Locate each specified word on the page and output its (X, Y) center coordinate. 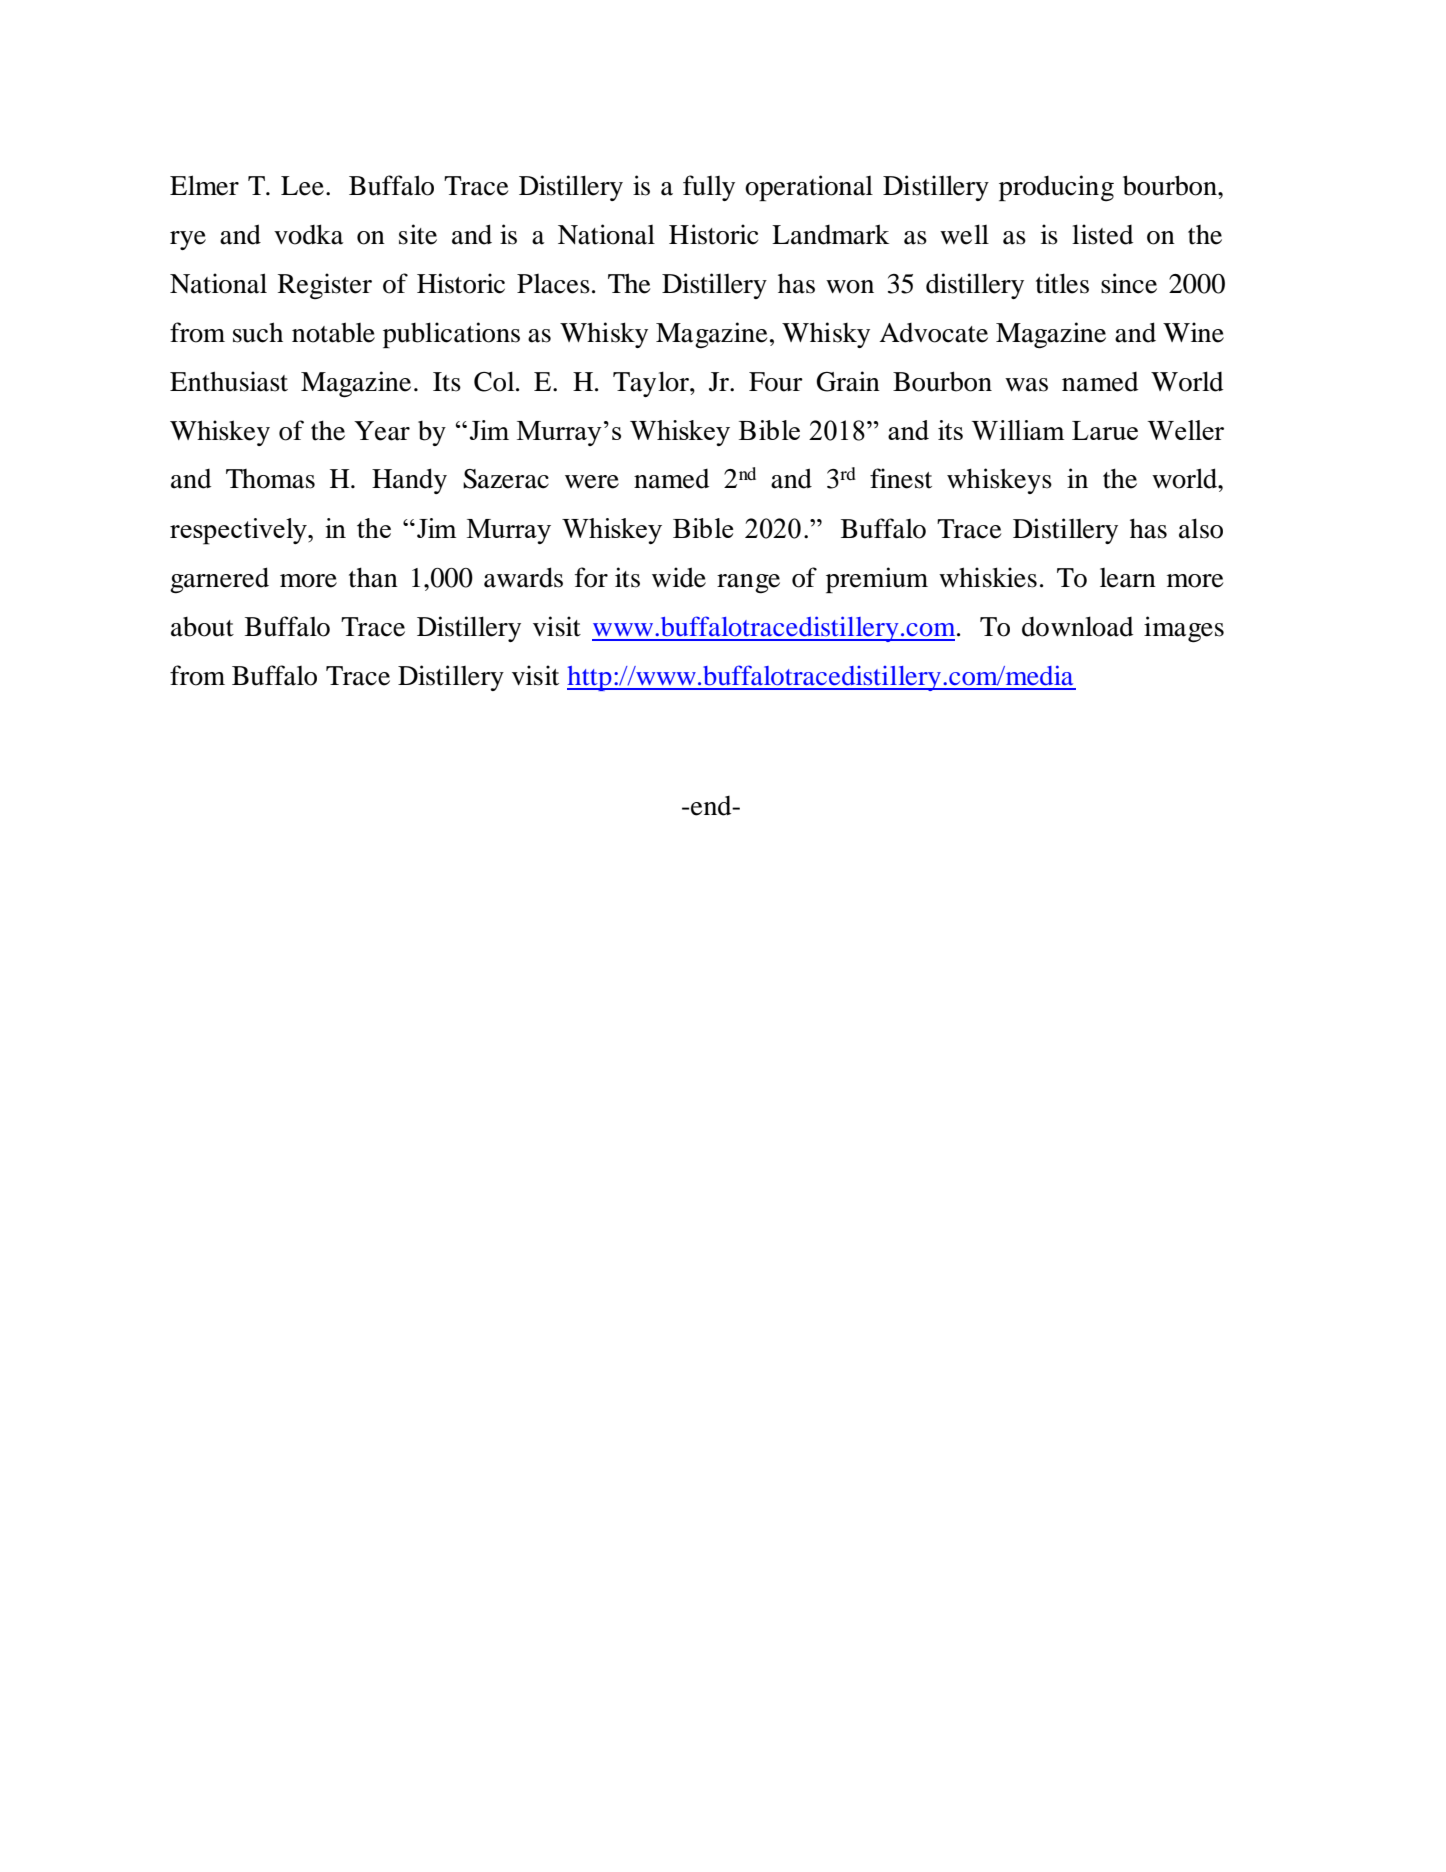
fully (709, 188)
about (202, 627)
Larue (1105, 430)
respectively (239, 531)
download (1077, 626)
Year (382, 431)
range (748, 583)
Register (325, 286)
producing (1056, 188)
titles (1062, 283)
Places (553, 284)
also (1201, 528)
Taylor (652, 384)
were (592, 482)
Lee (302, 186)
